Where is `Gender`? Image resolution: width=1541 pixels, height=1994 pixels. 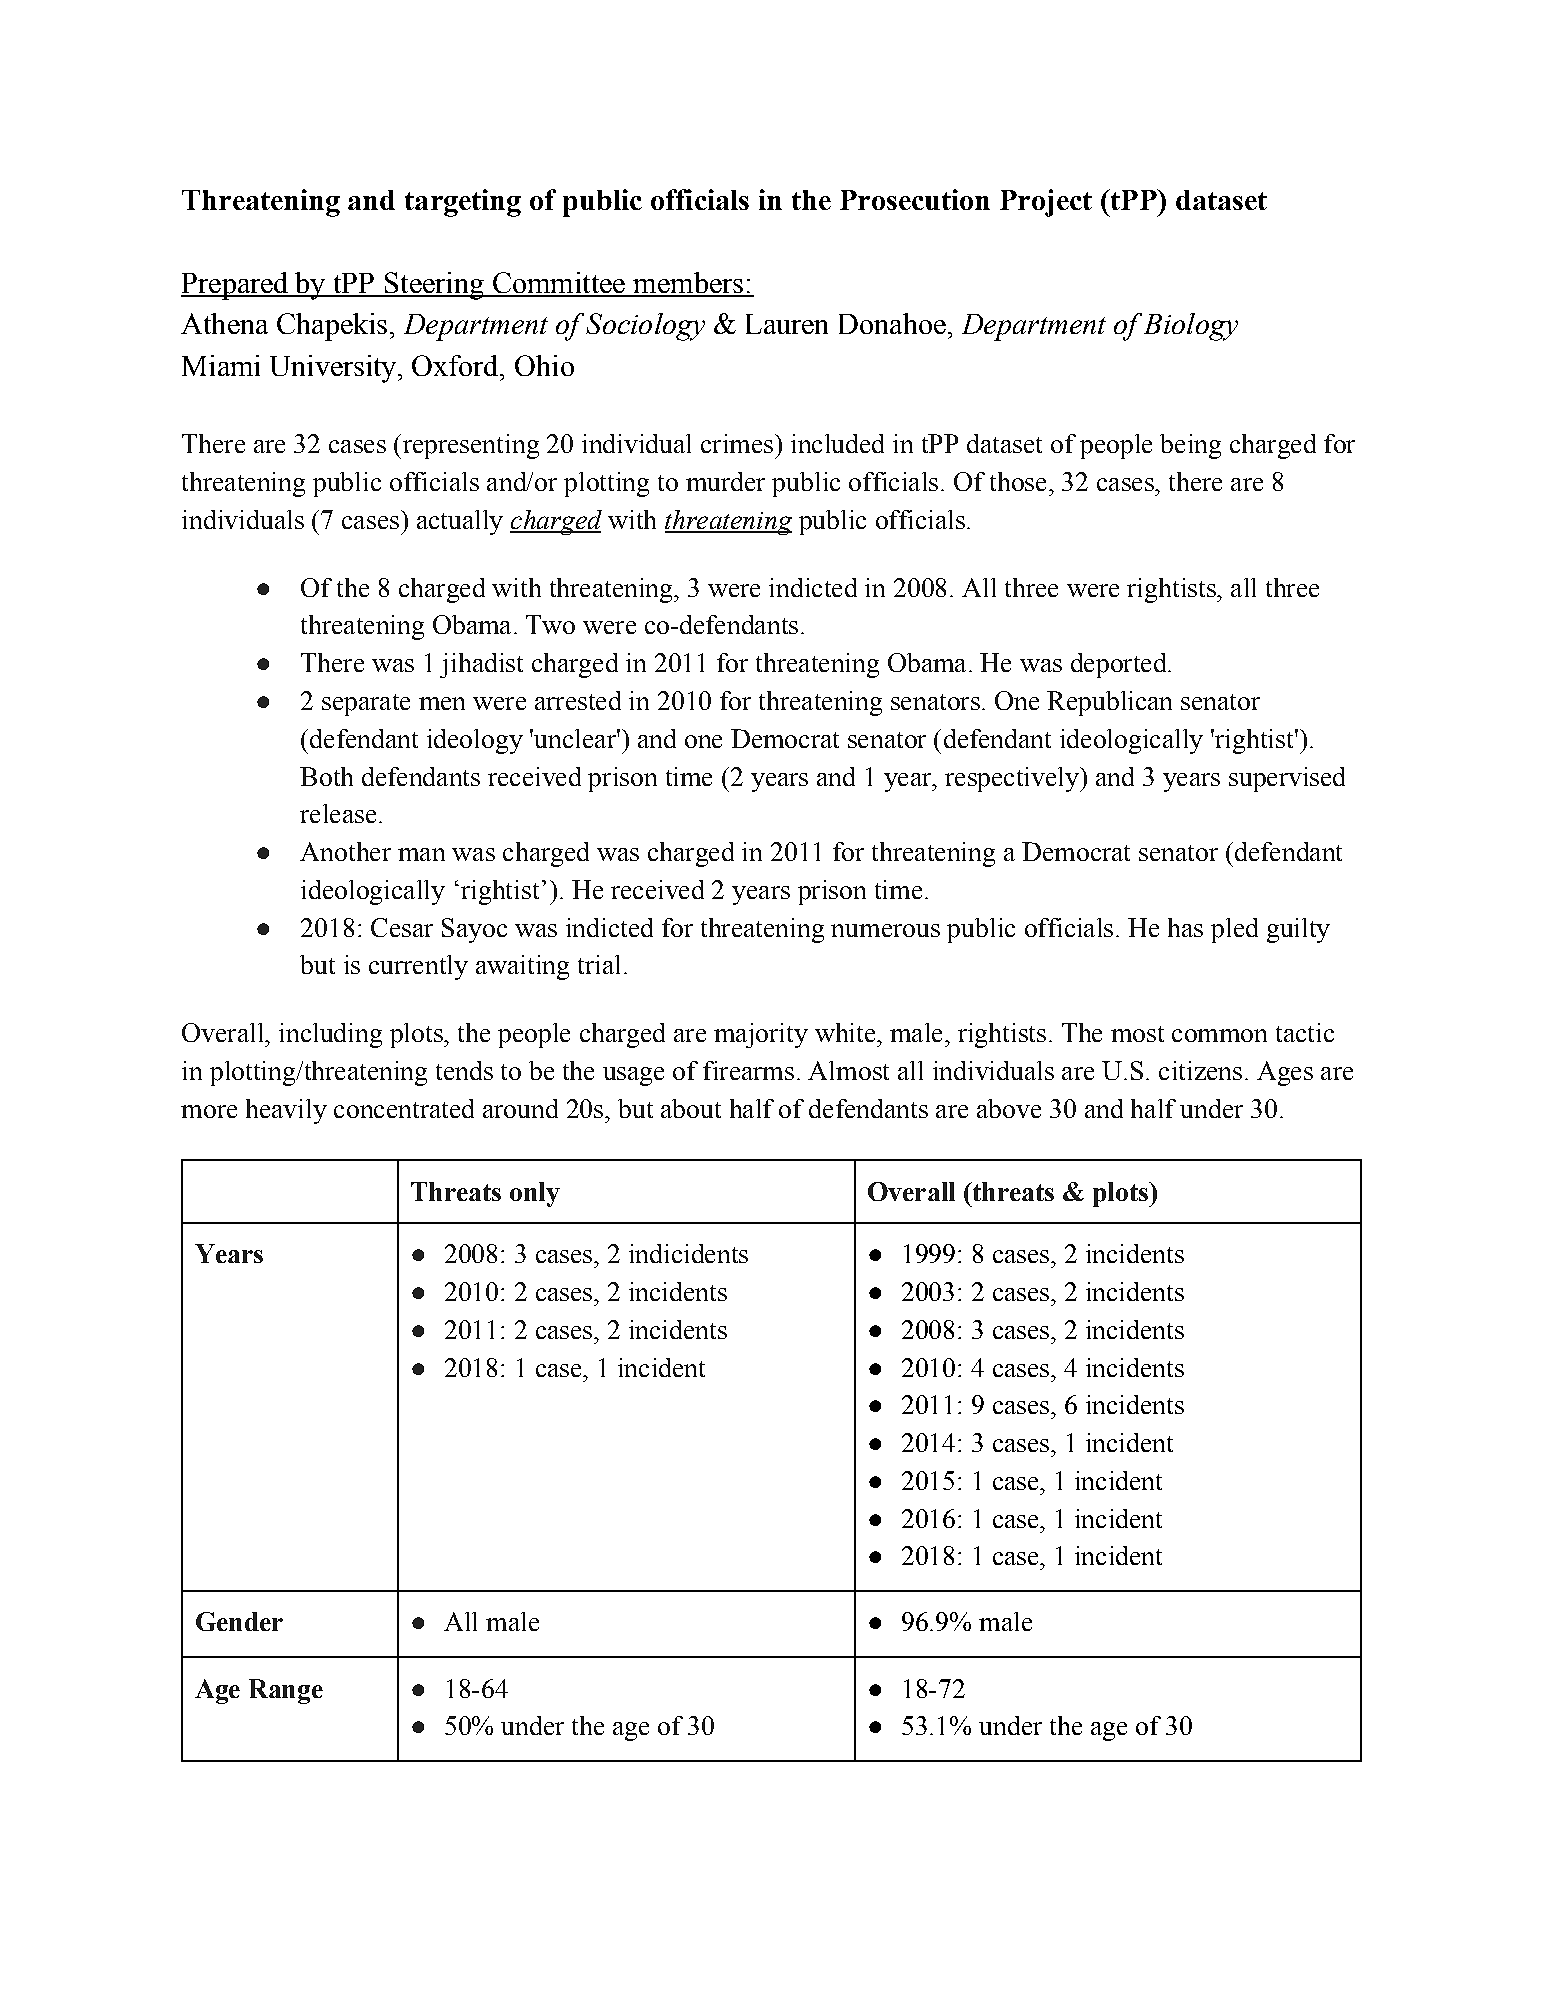
Gender is located at coordinates (239, 1621).
